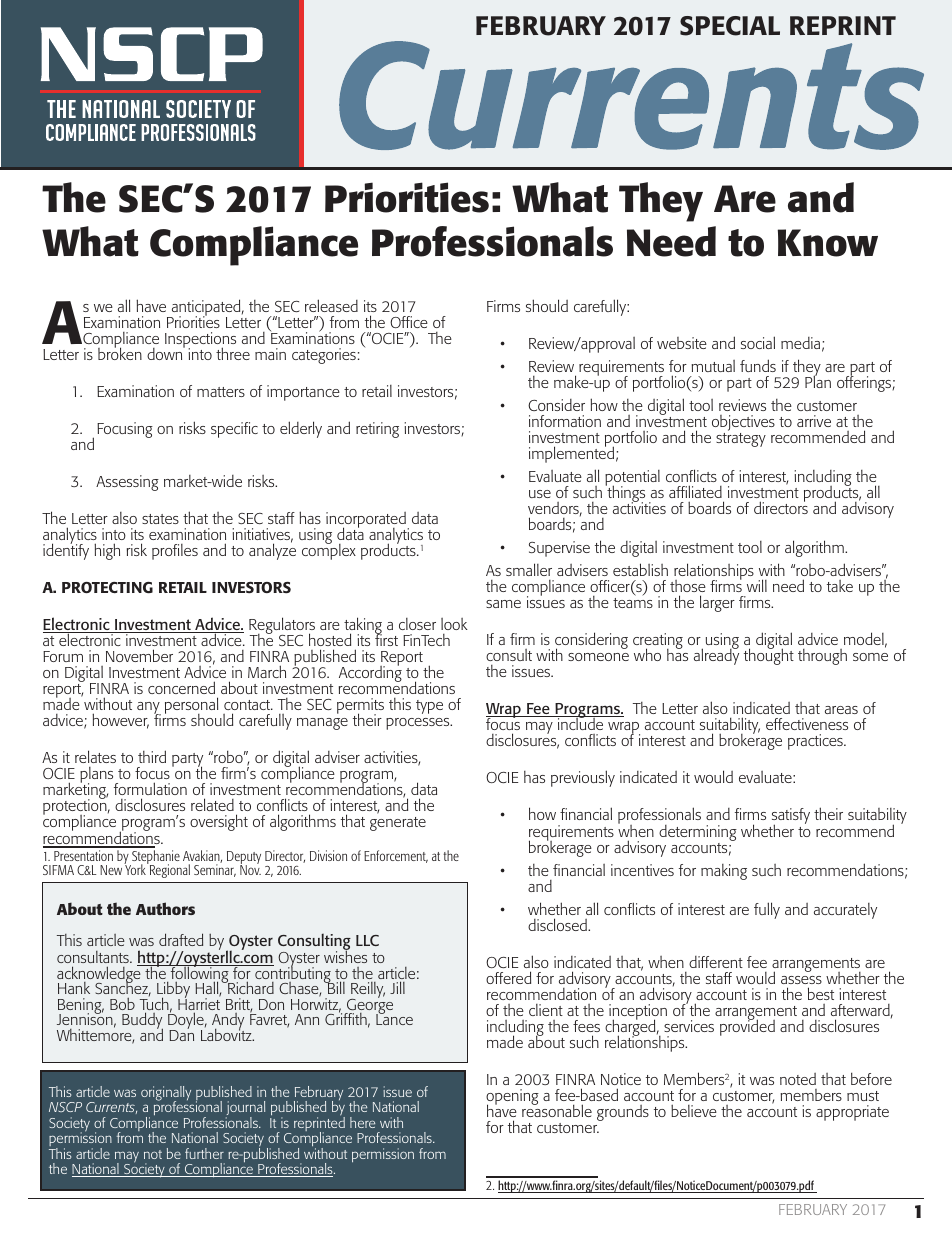 Image resolution: width=952 pixels, height=1233 pixels. What do you see at coordinates (331, 305) in the image?
I see `released` at bounding box center [331, 305].
